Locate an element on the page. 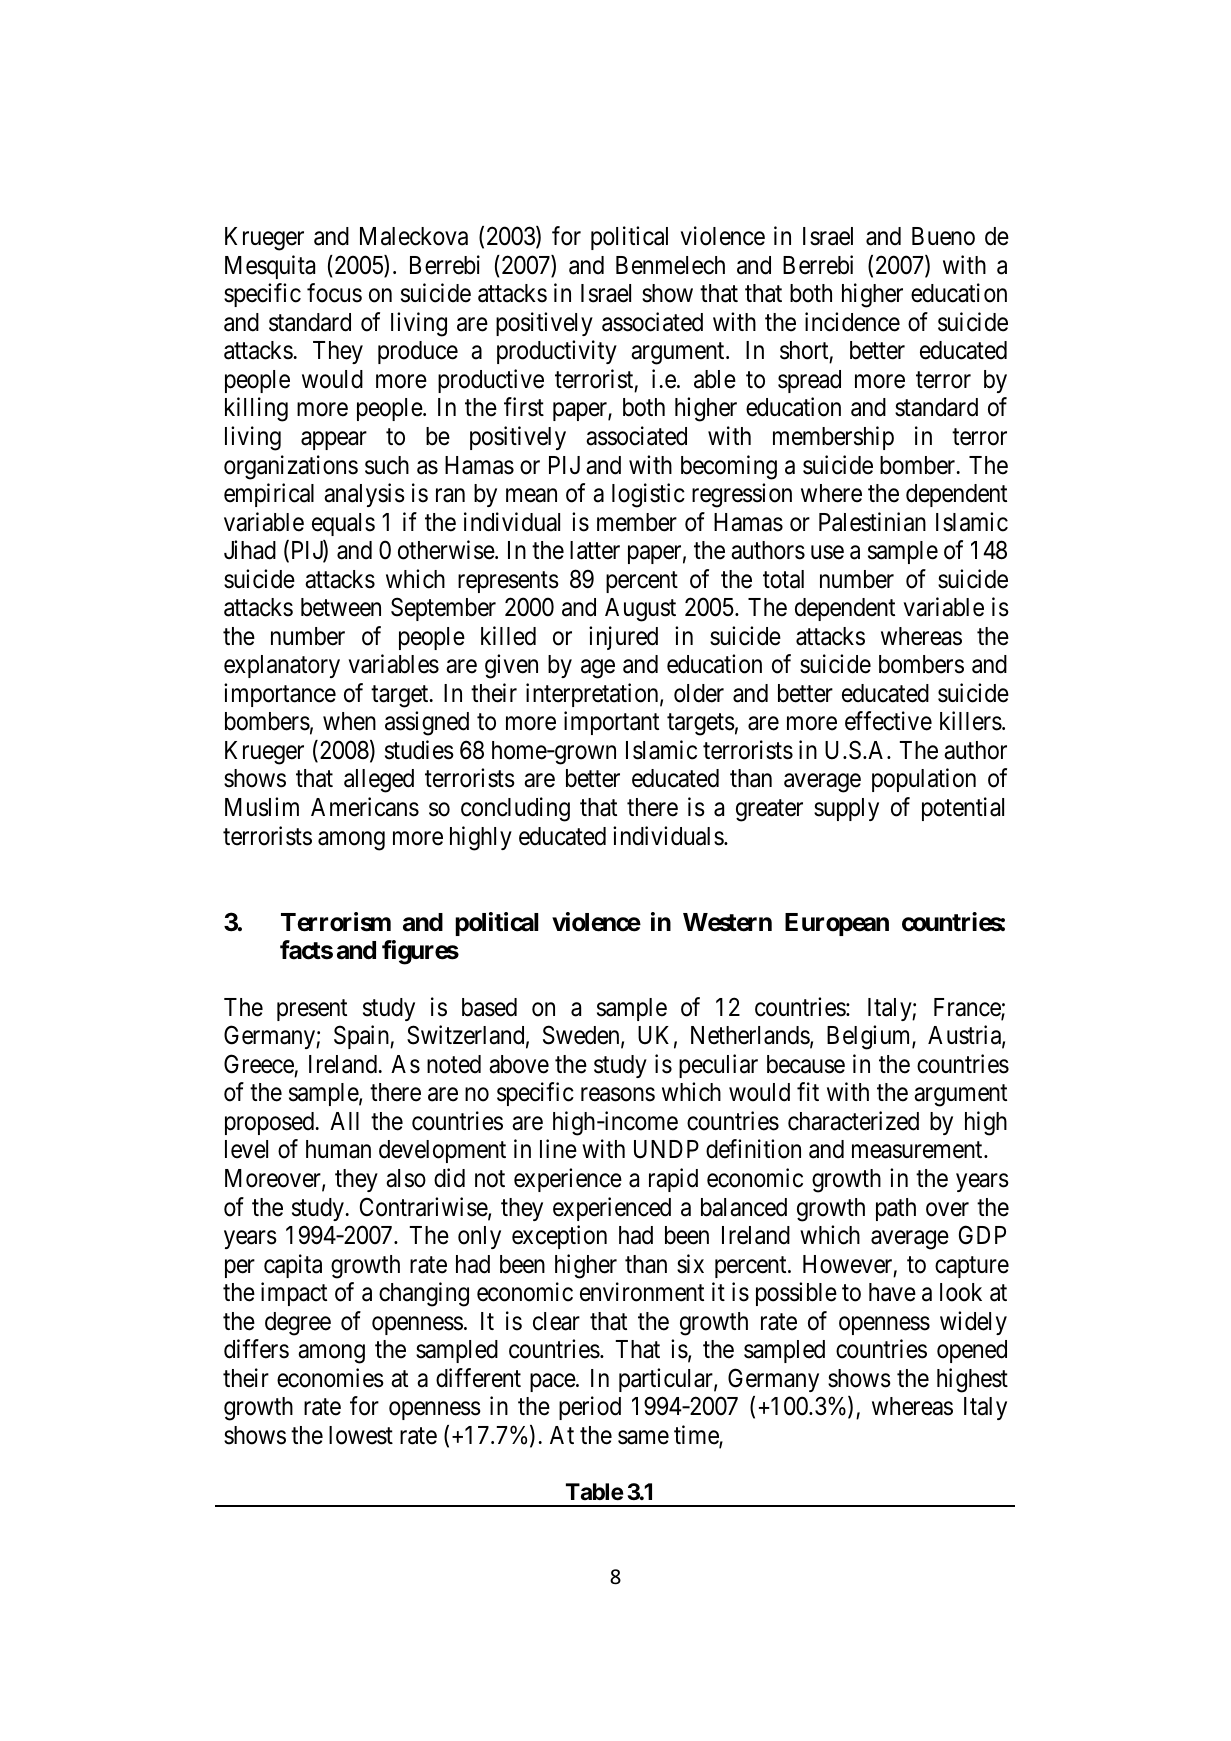 This page has width=1231, height=1741. Bueno is located at coordinates (943, 236).
